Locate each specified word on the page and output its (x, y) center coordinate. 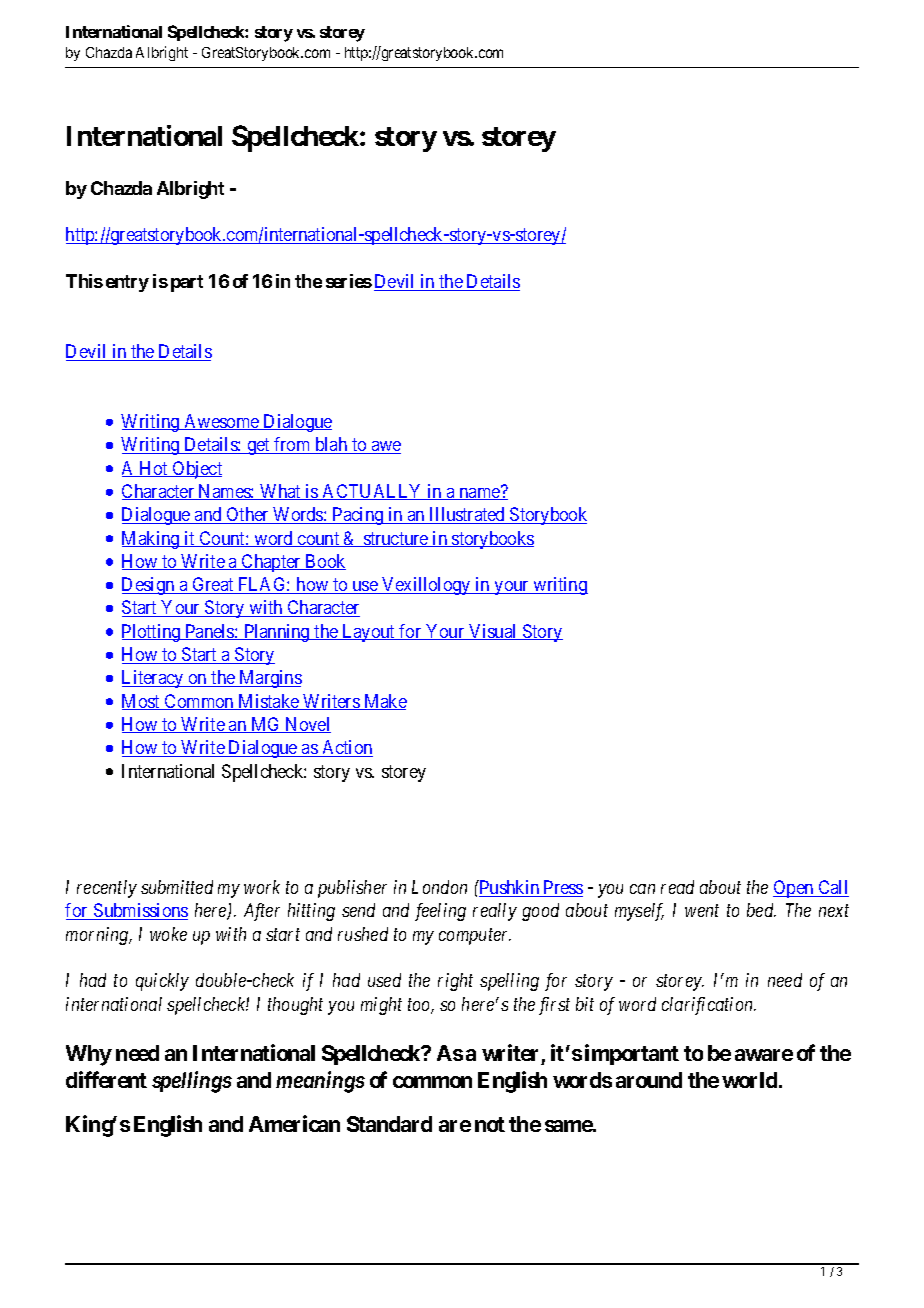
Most (142, 702)
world (749, 1080)
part (187, 283)
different (106, 1079)
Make (384, 702)
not (490, 1124)
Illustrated (468, 515)
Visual (493, 632)
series (349, 281)
